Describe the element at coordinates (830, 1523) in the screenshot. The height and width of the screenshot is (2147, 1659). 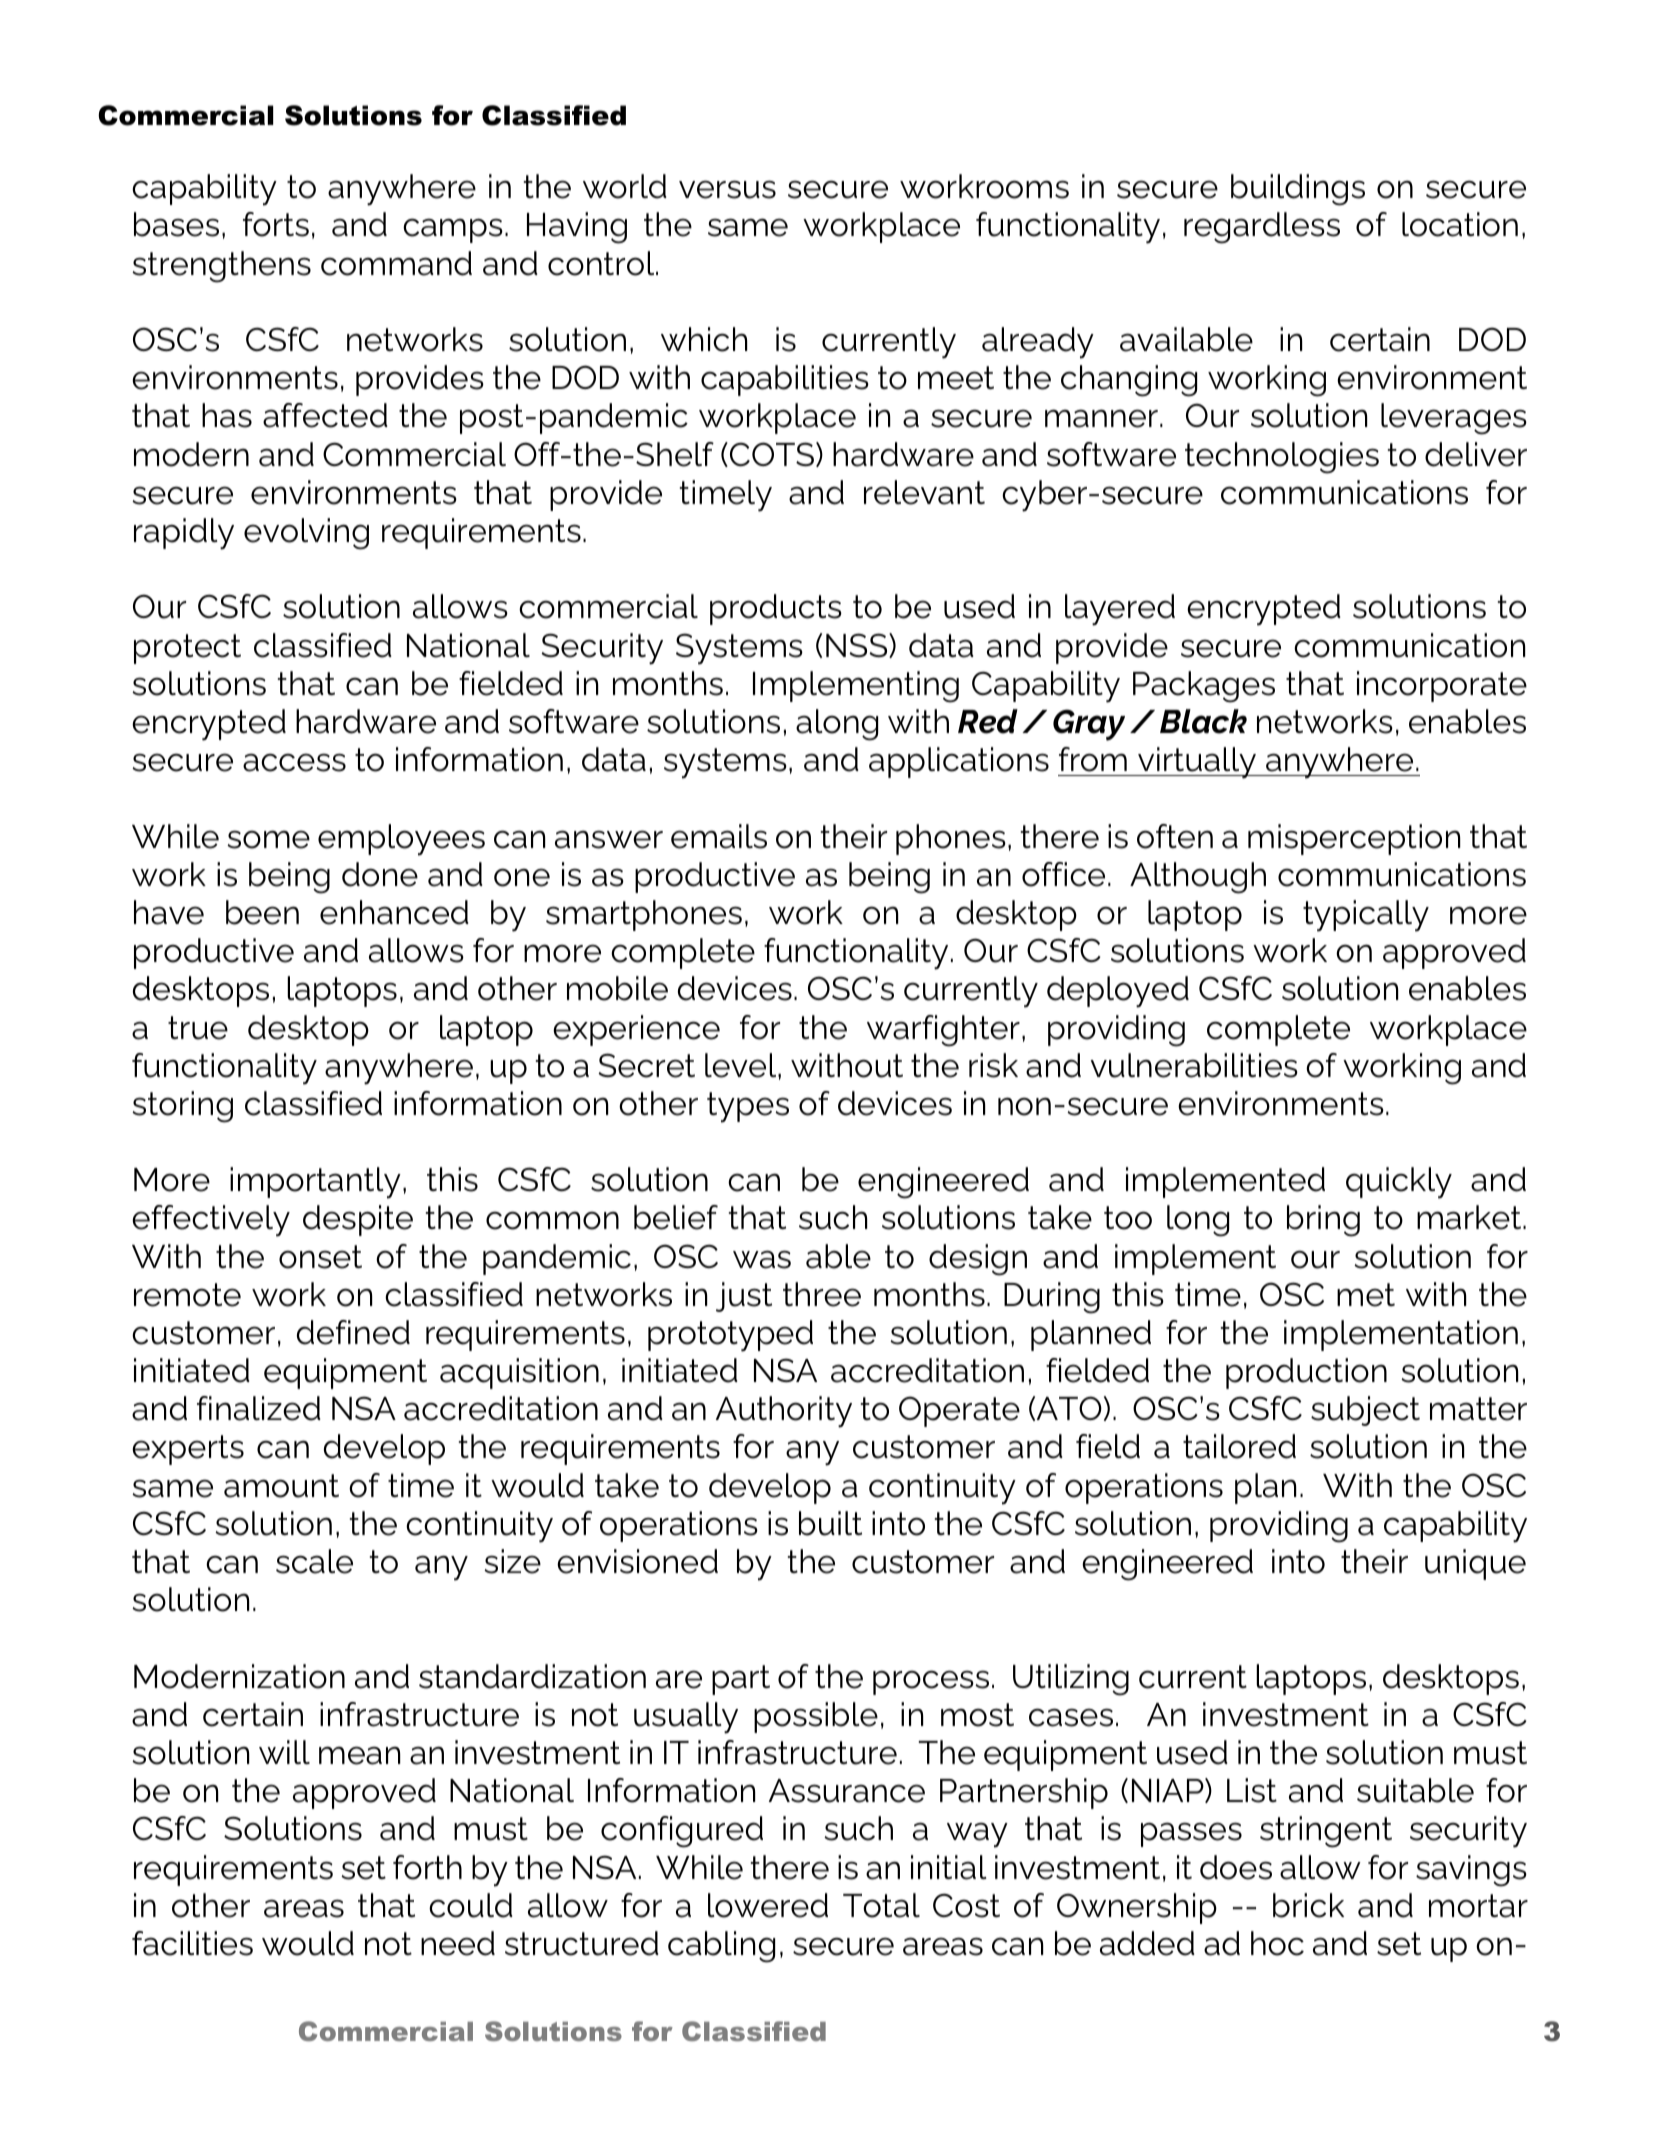
I see `built` at that location.
